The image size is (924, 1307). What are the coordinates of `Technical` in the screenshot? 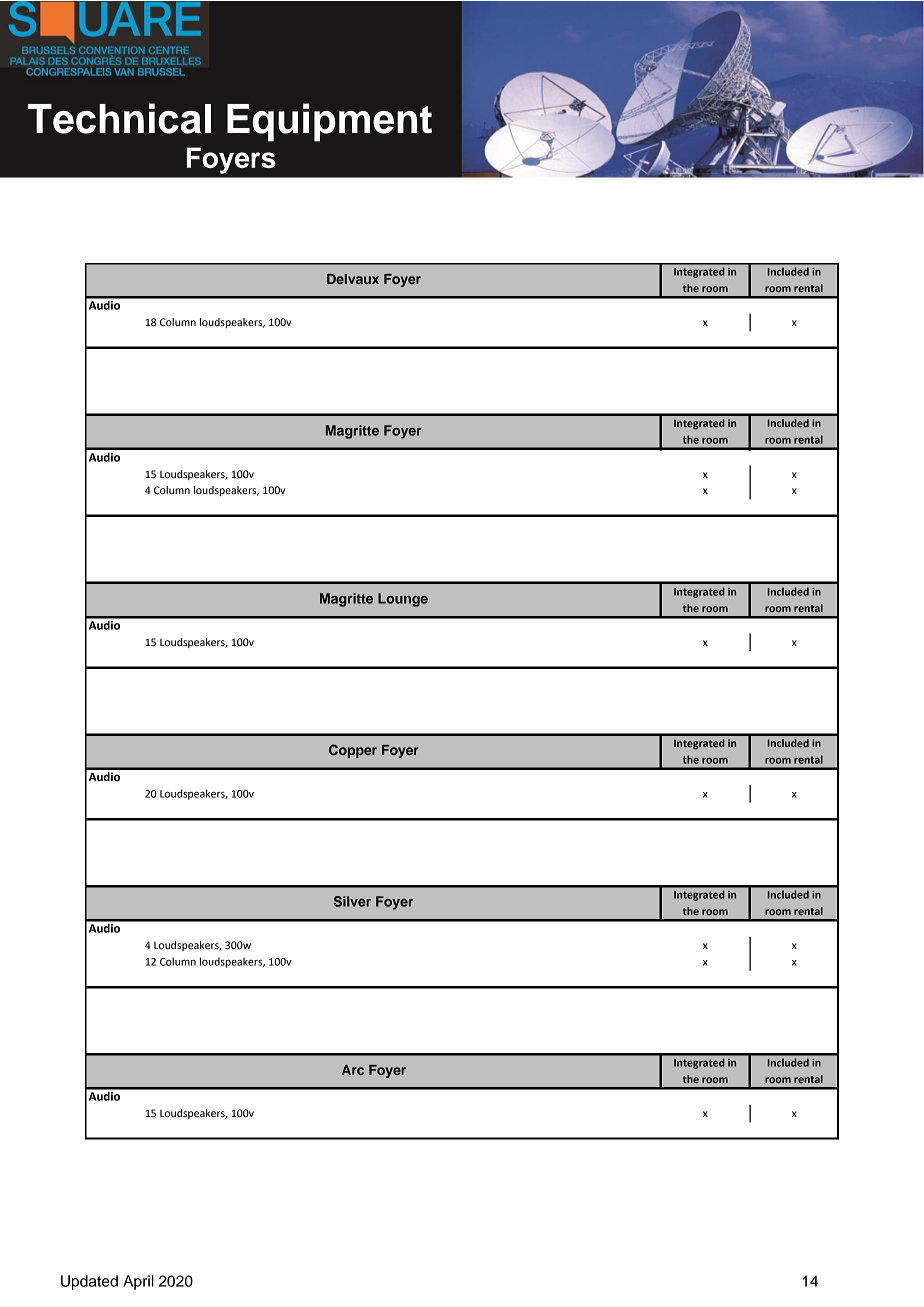 It's located at (119, 118).
